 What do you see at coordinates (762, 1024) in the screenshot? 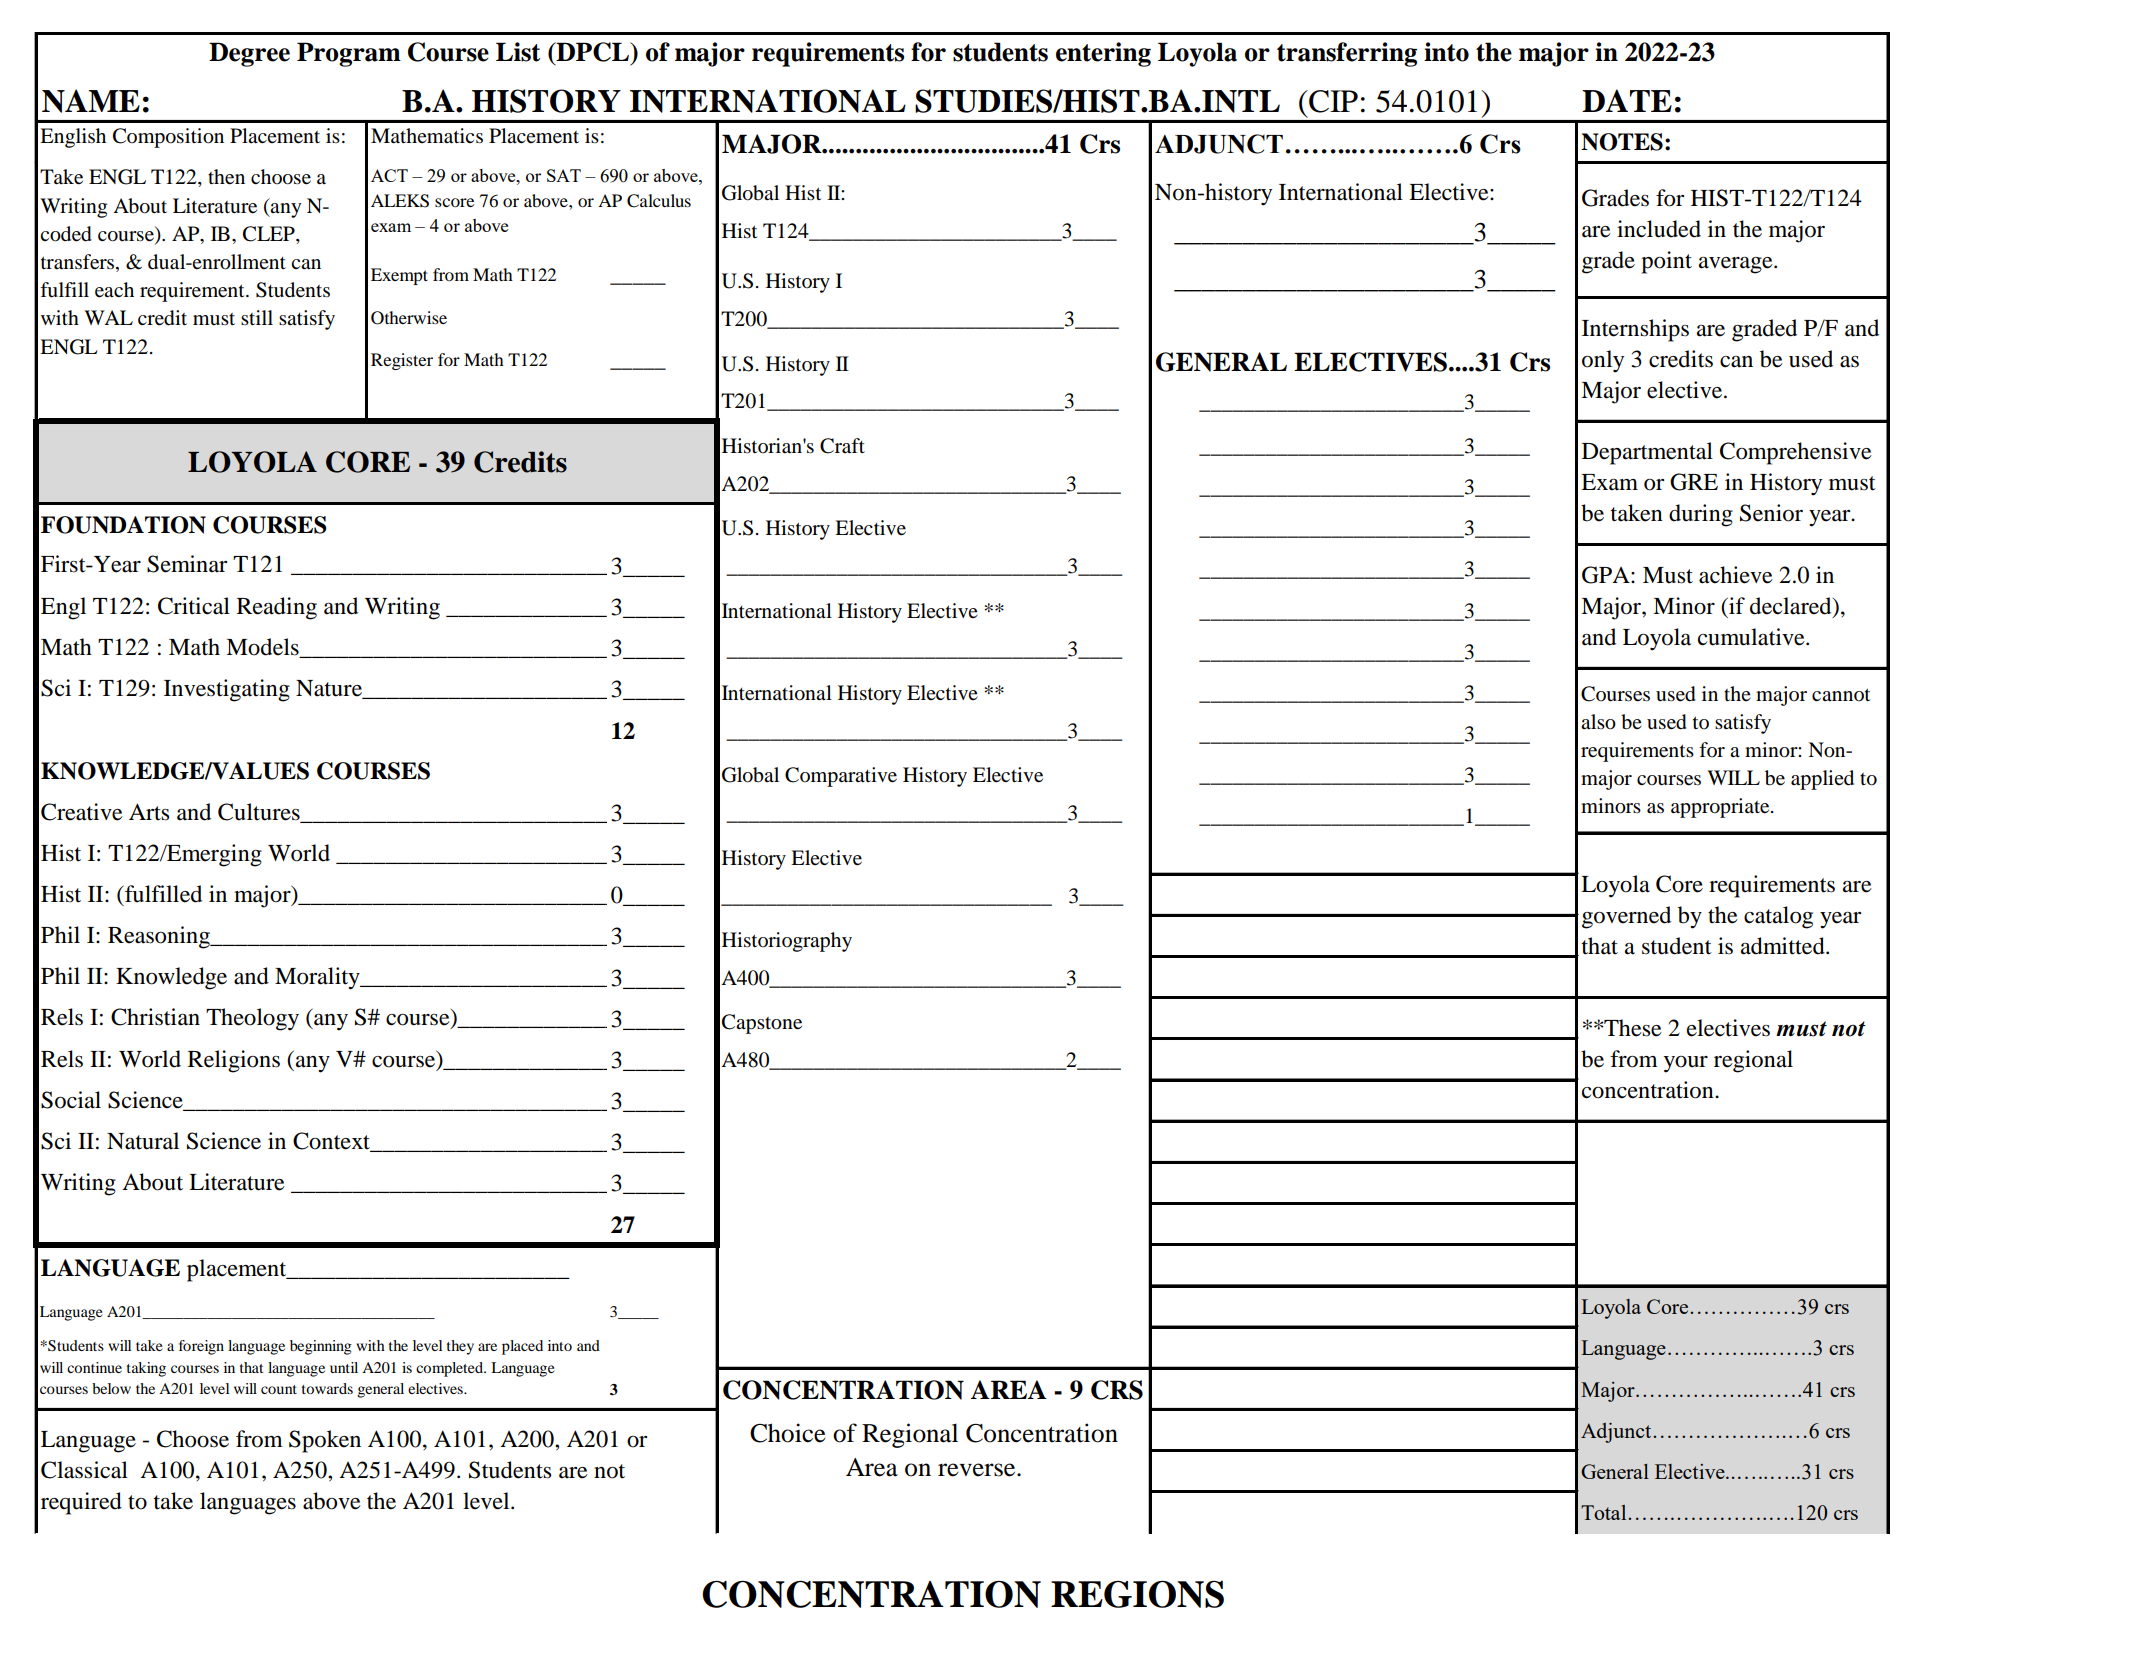
I see `Capstone` at bounding box center [762, 1024].
